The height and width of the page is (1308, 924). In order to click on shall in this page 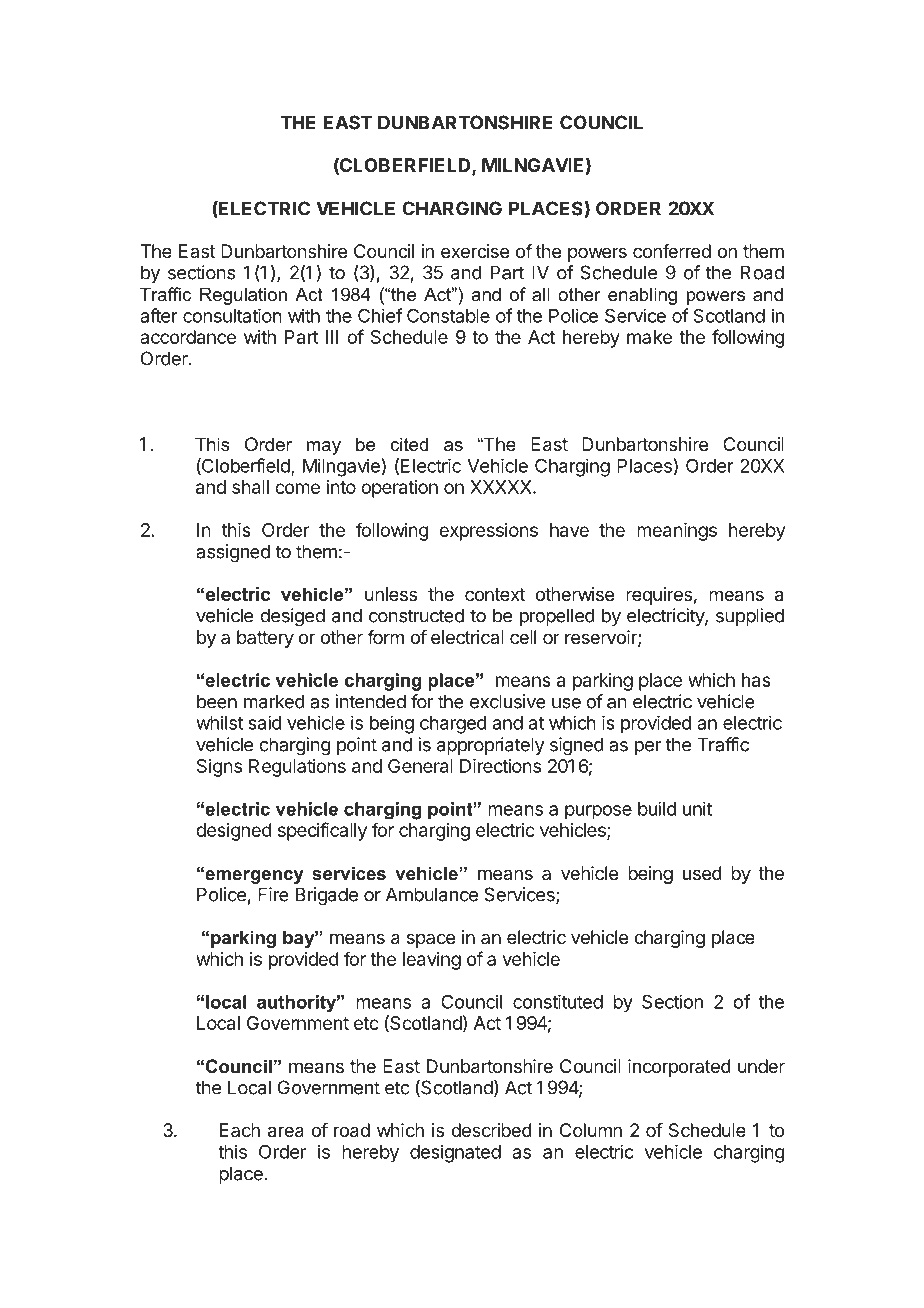, I will do `click(250, 487)`.
